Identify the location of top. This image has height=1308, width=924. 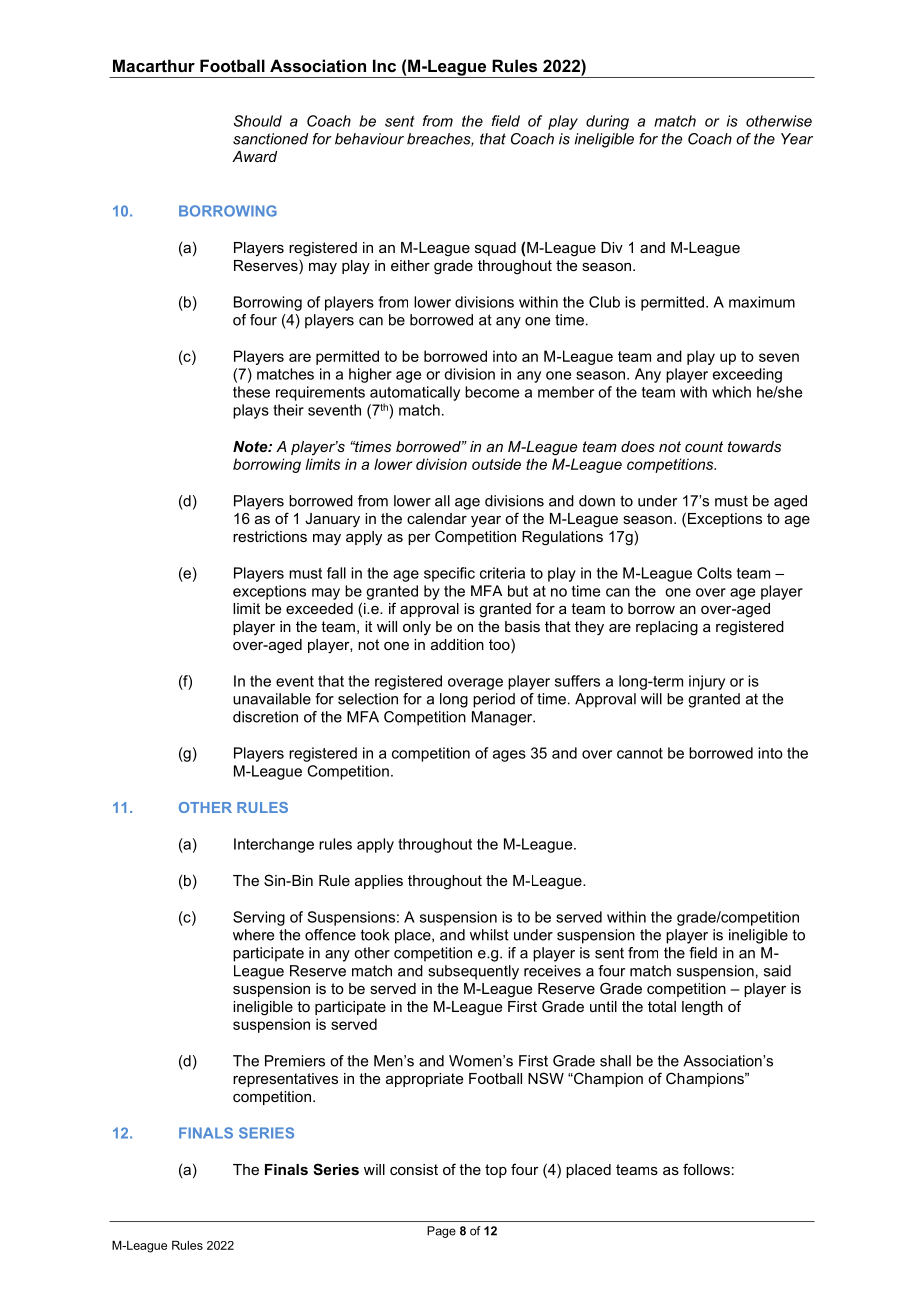
(496, 1171).
